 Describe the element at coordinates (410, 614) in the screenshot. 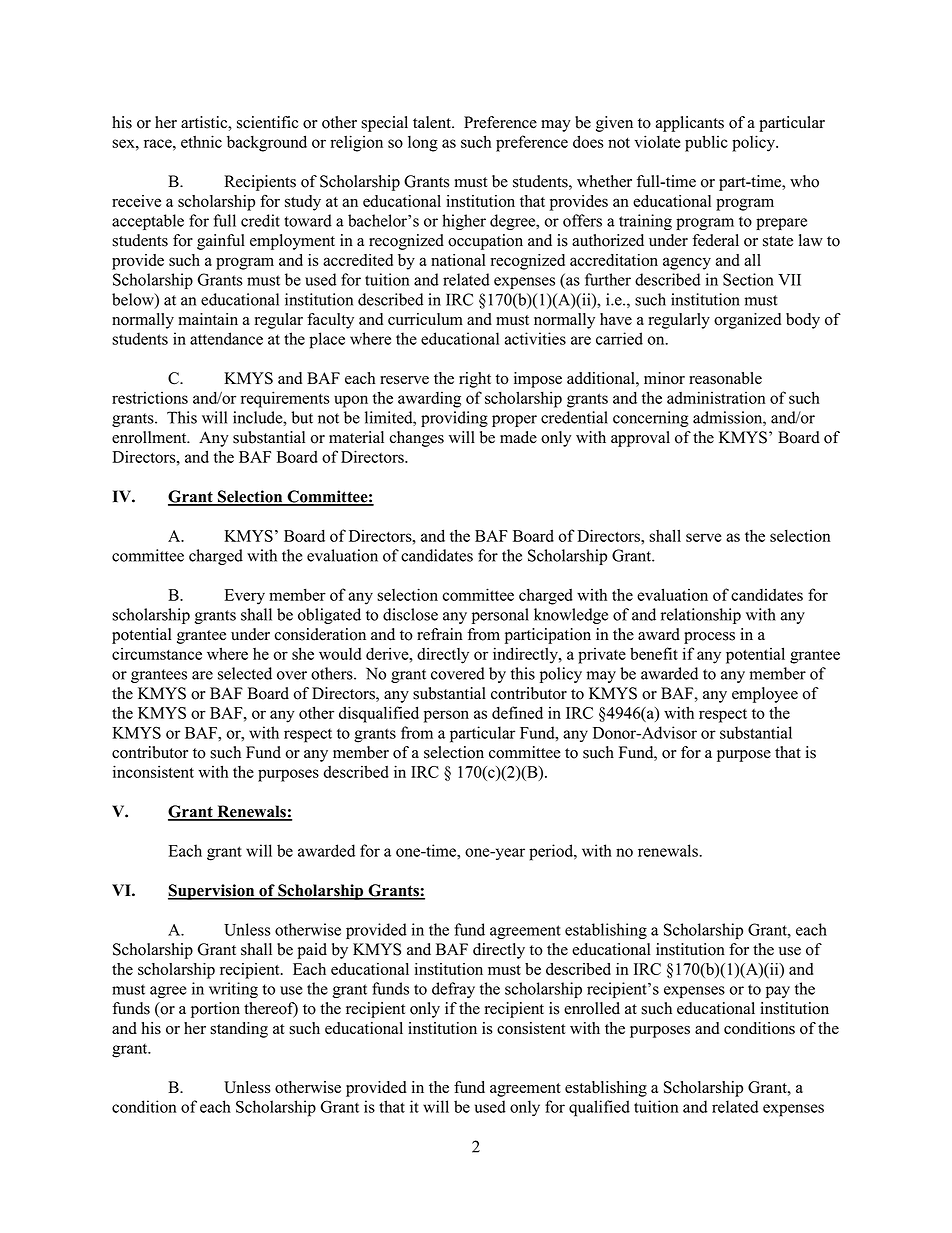

I see `disclose` at that location.
